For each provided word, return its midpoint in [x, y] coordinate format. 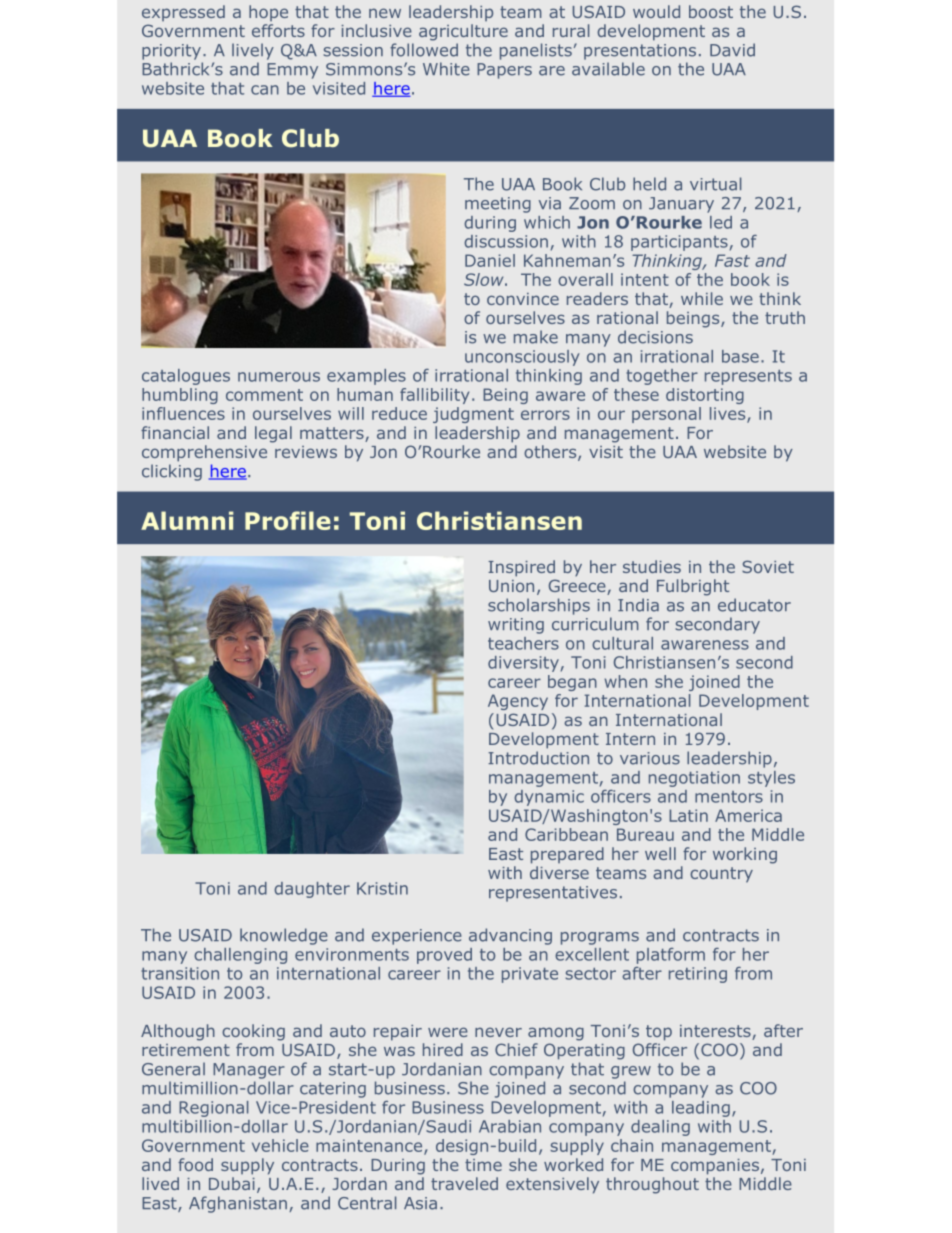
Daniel [490, 260]
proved [444, 956]
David [732, 50]
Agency [518, 702]
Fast [732, 260]
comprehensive [204, 453]
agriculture [463, 32]
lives [729, 414]
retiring [698, 975]
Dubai [232, 1183]
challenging [240, 956]
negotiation [694, 779]
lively [253, 51]
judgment [473, 415]
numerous [279, 377]
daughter [312, 890]
